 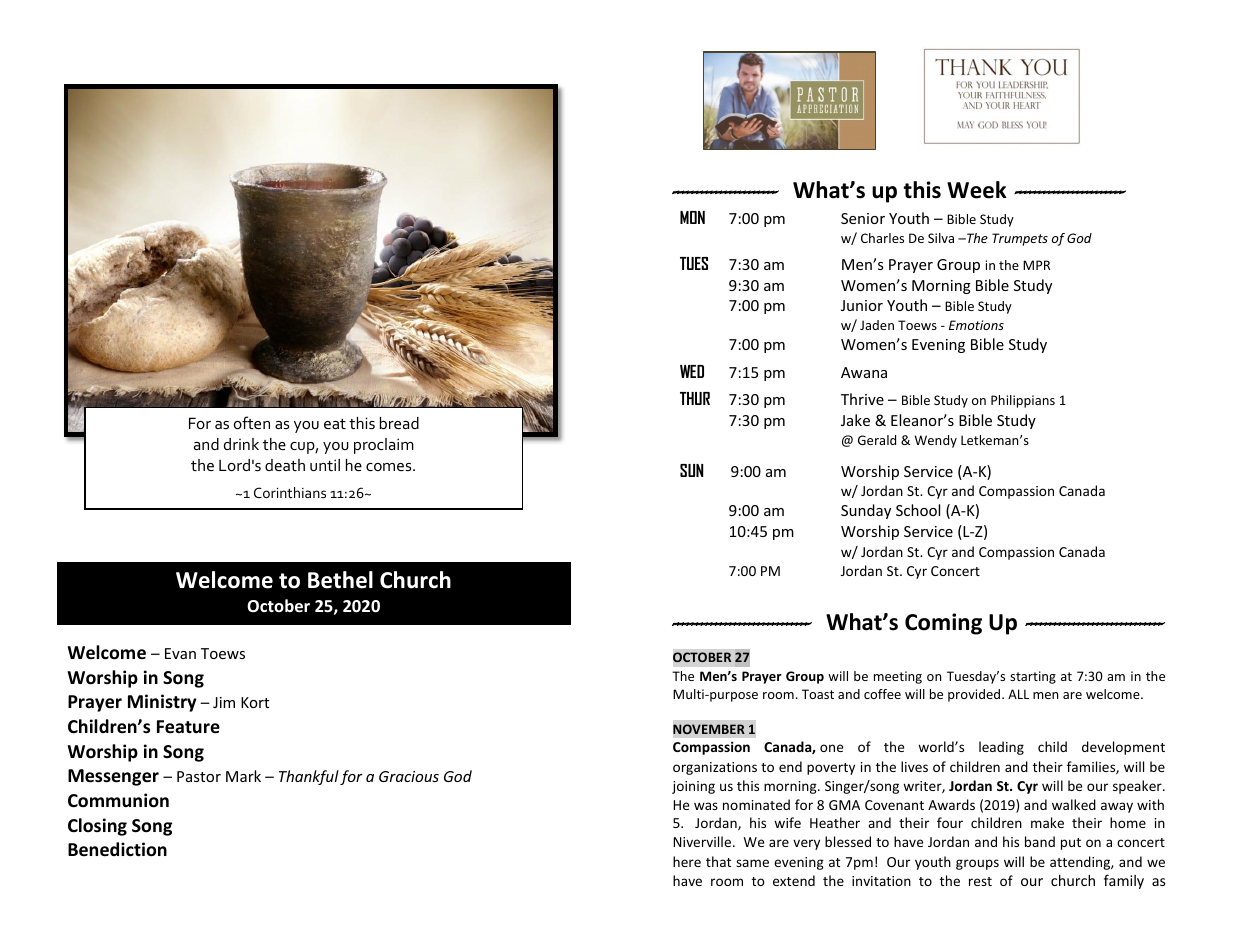 What do you see at coordinates (943, 624) in the screenshot?
I see `Coming` at bounding box center [943, 624].
